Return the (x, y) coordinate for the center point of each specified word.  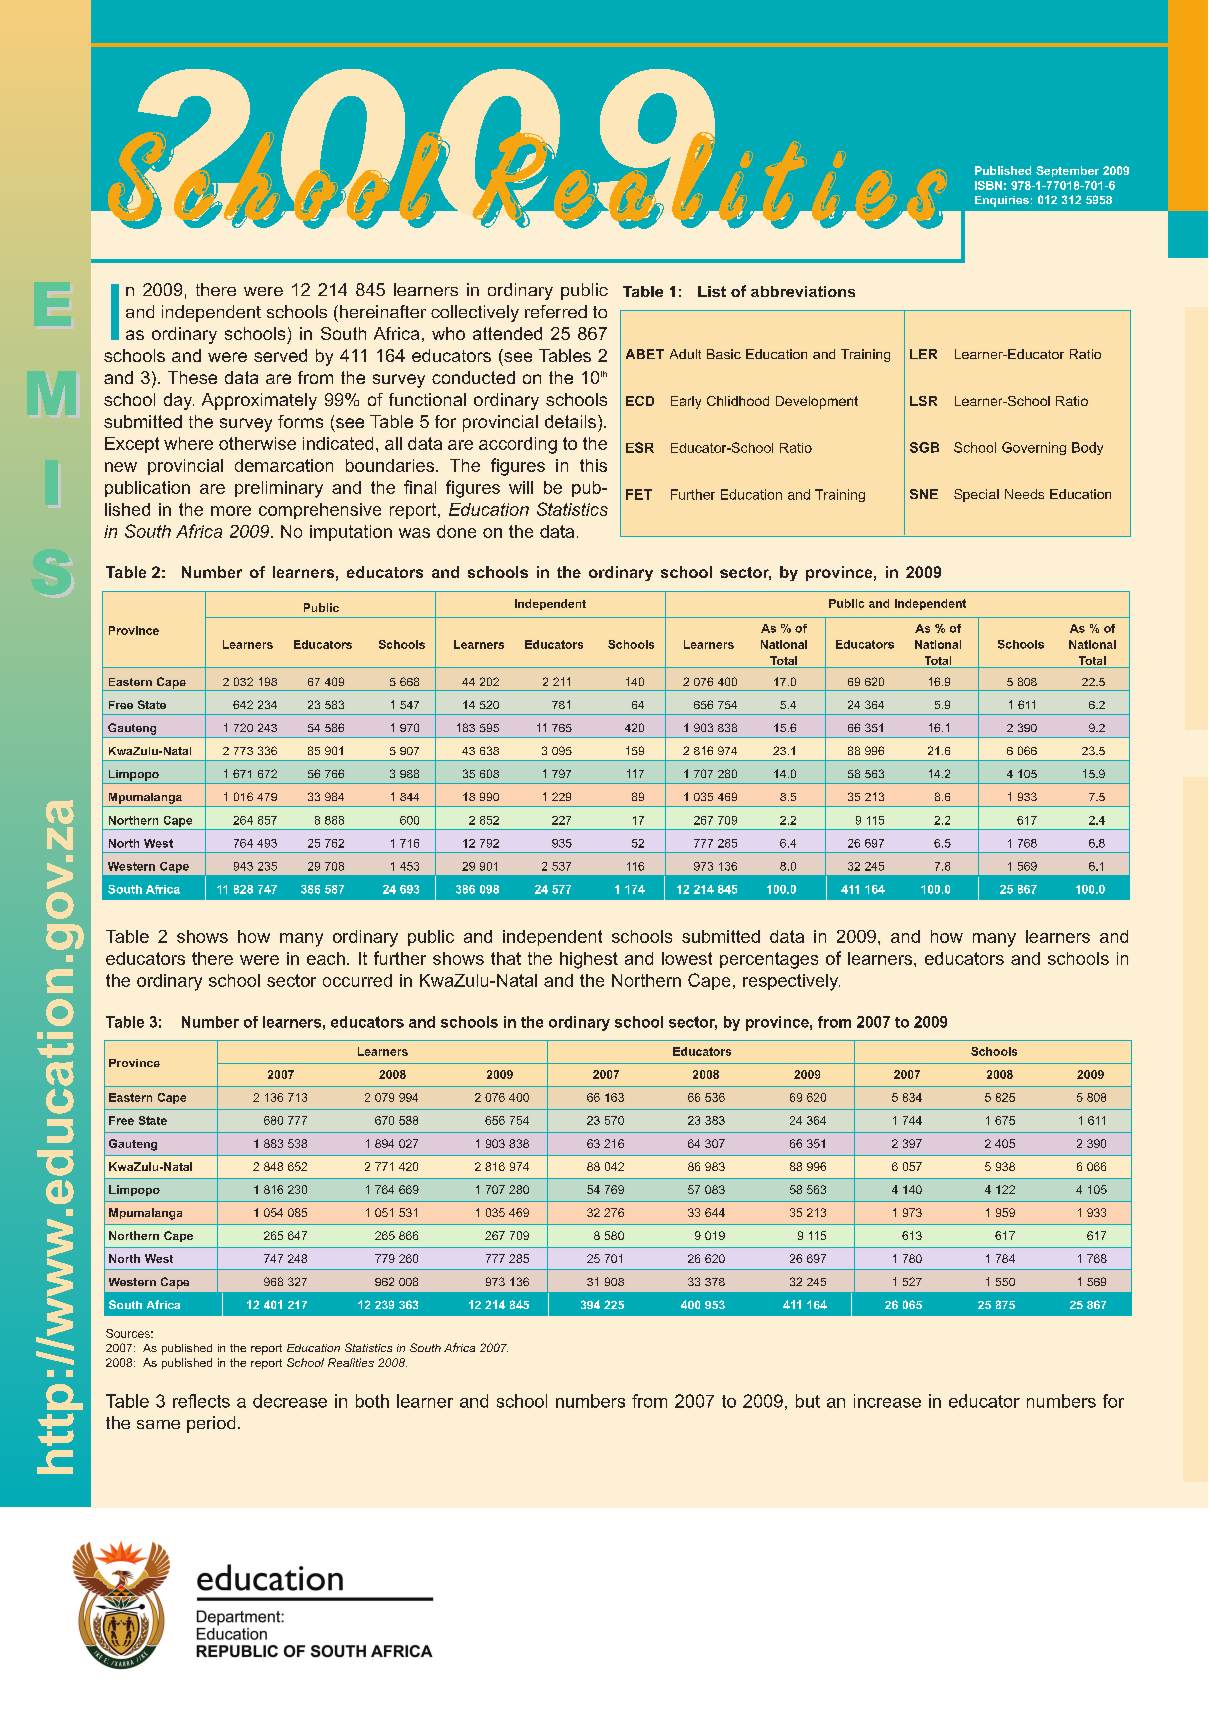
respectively (791, 982)
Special (976, 495)
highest (589, 960)
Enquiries (1002, 201)
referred (556, 311)
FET (639, 494)
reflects (201, 1401)
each (326, 958)
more (231, 511)
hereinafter (381, 311)
